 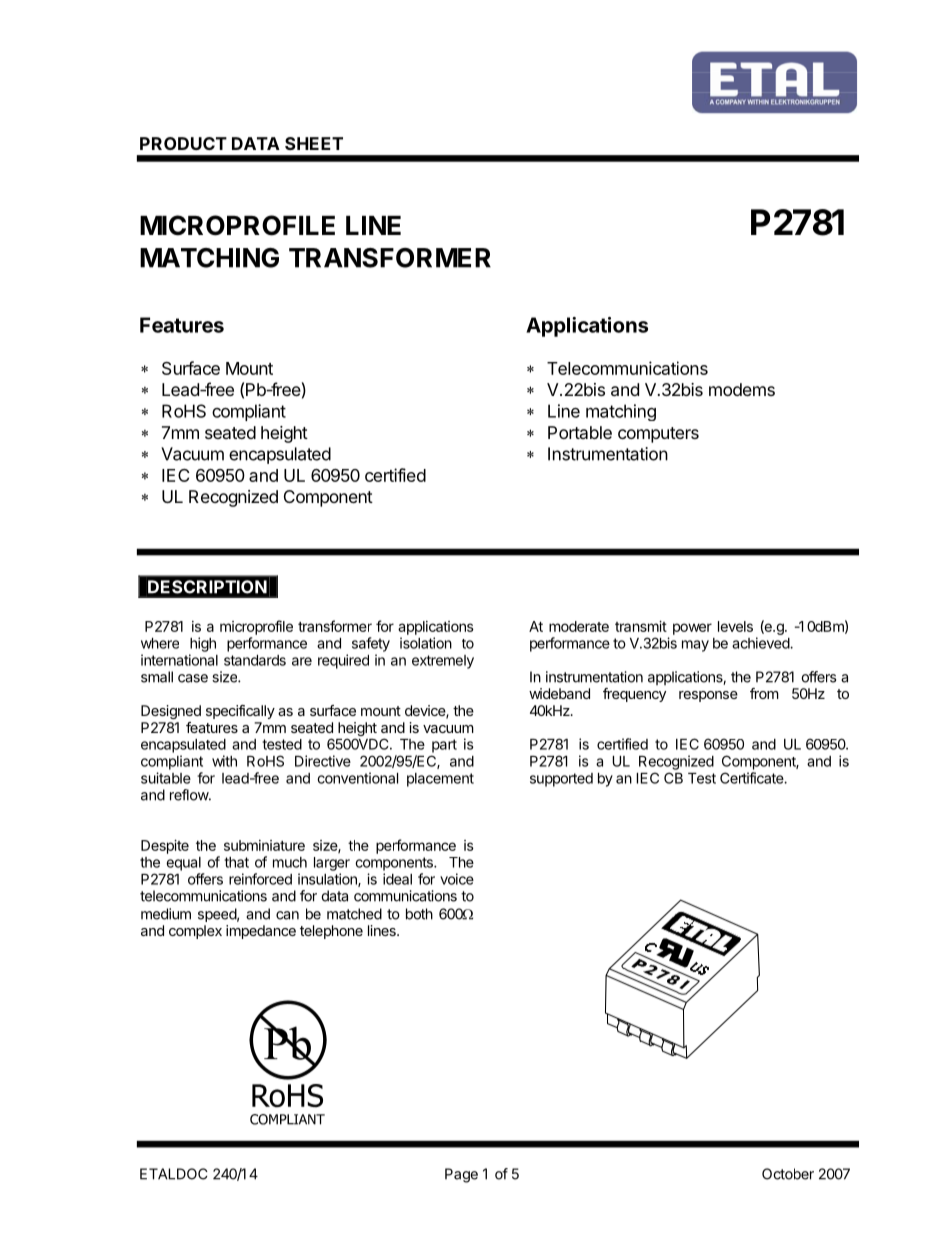 I want to click on modems, so click(x=742, y=389).
